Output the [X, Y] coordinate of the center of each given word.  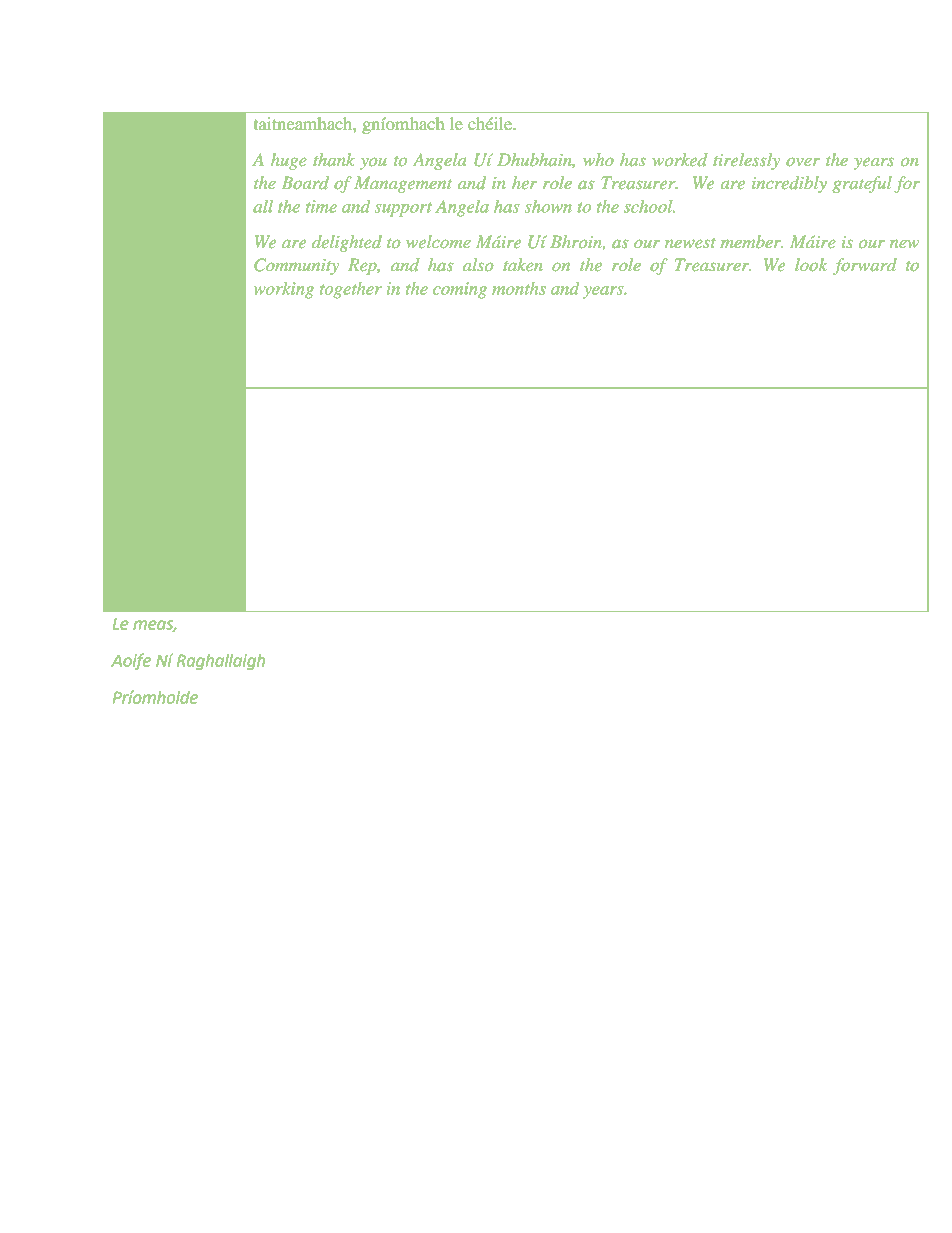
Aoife [131, 661]
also [478, 264]
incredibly [789, 184]
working [284, 290]
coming [460, 290]
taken [523, 264]
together [351, 290]
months [519, 288]
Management [403, 184]
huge [289, 161]
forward [865, 266]
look [811, 265]
